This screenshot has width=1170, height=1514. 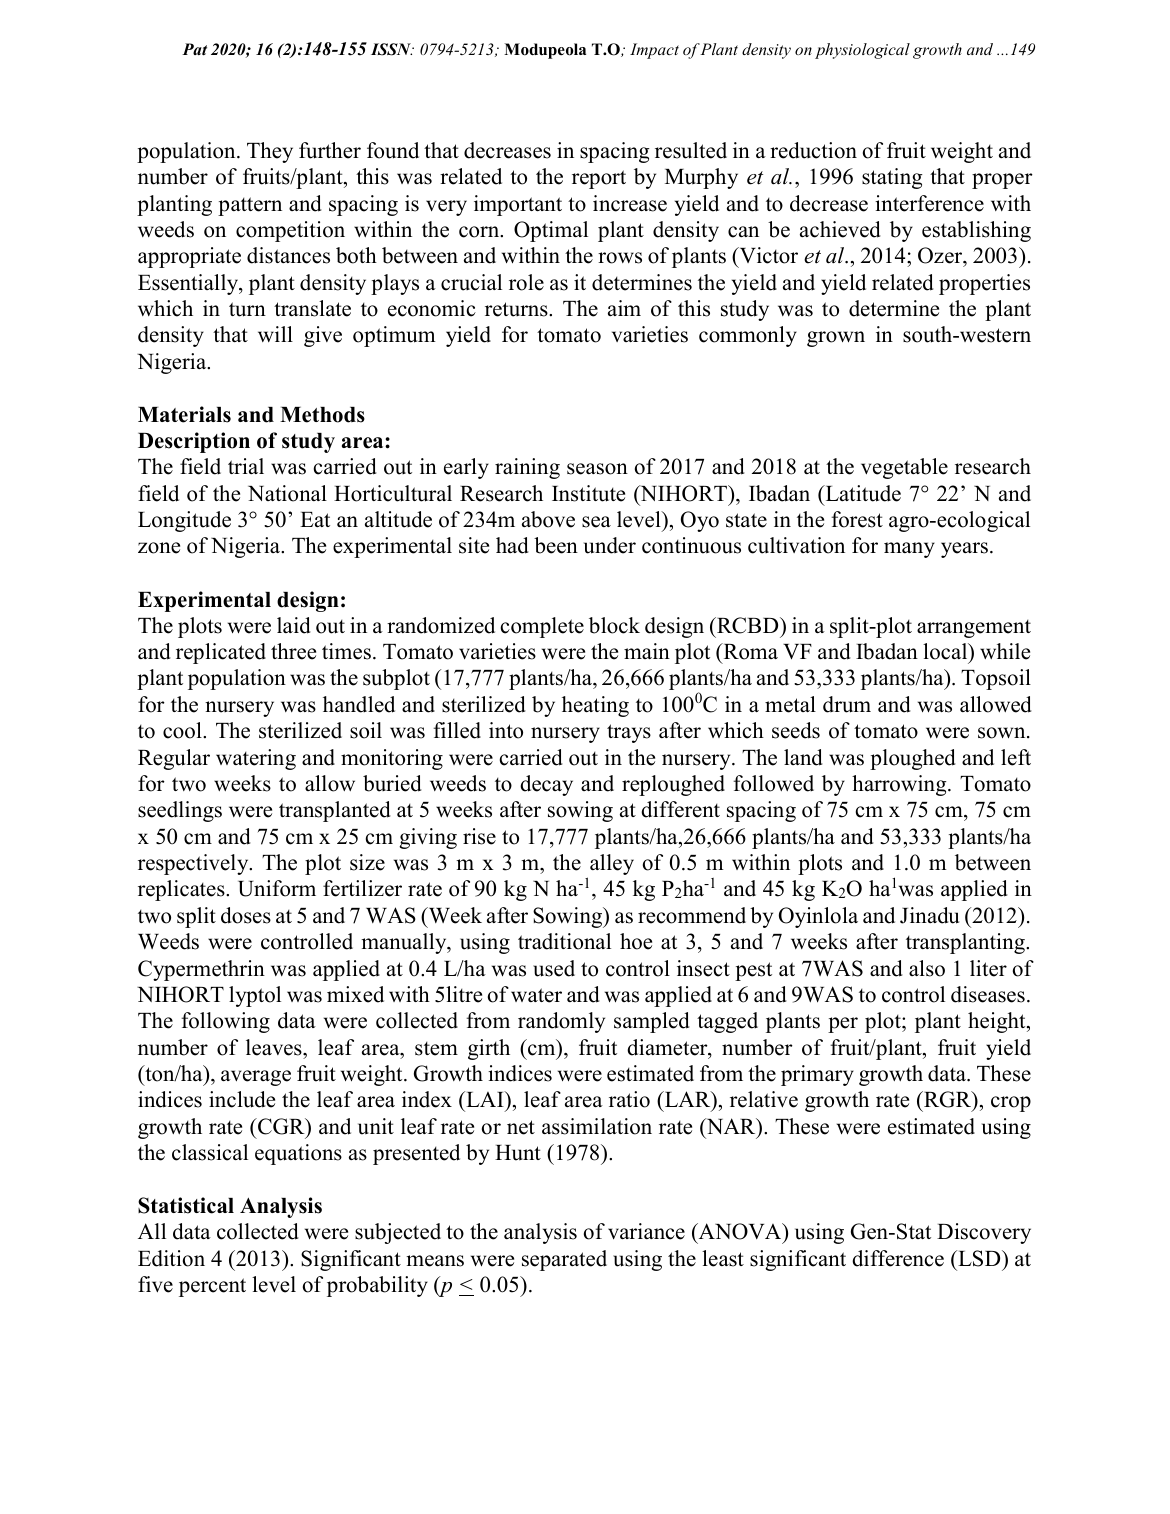 What do you see at coordinates (898, 1258) in the screenshot?
I see `difference` at bounding box center [898, 1258].
